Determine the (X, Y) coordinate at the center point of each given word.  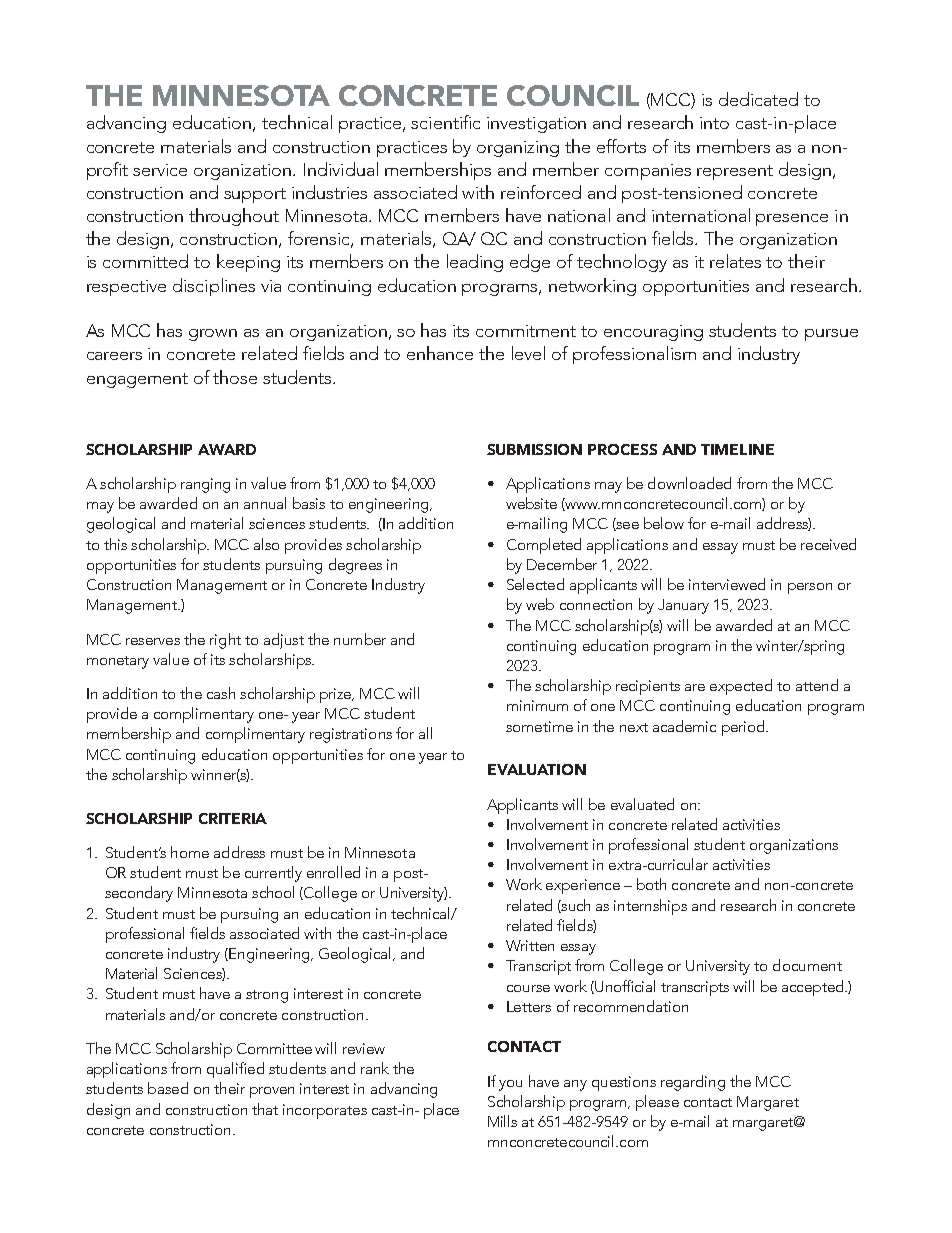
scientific (445, 122)
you (510, 1085)
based (168, 1088)
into (714, 123)
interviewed (727, 584)
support (255, 195)
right (225, 641)
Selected (535, 584)
